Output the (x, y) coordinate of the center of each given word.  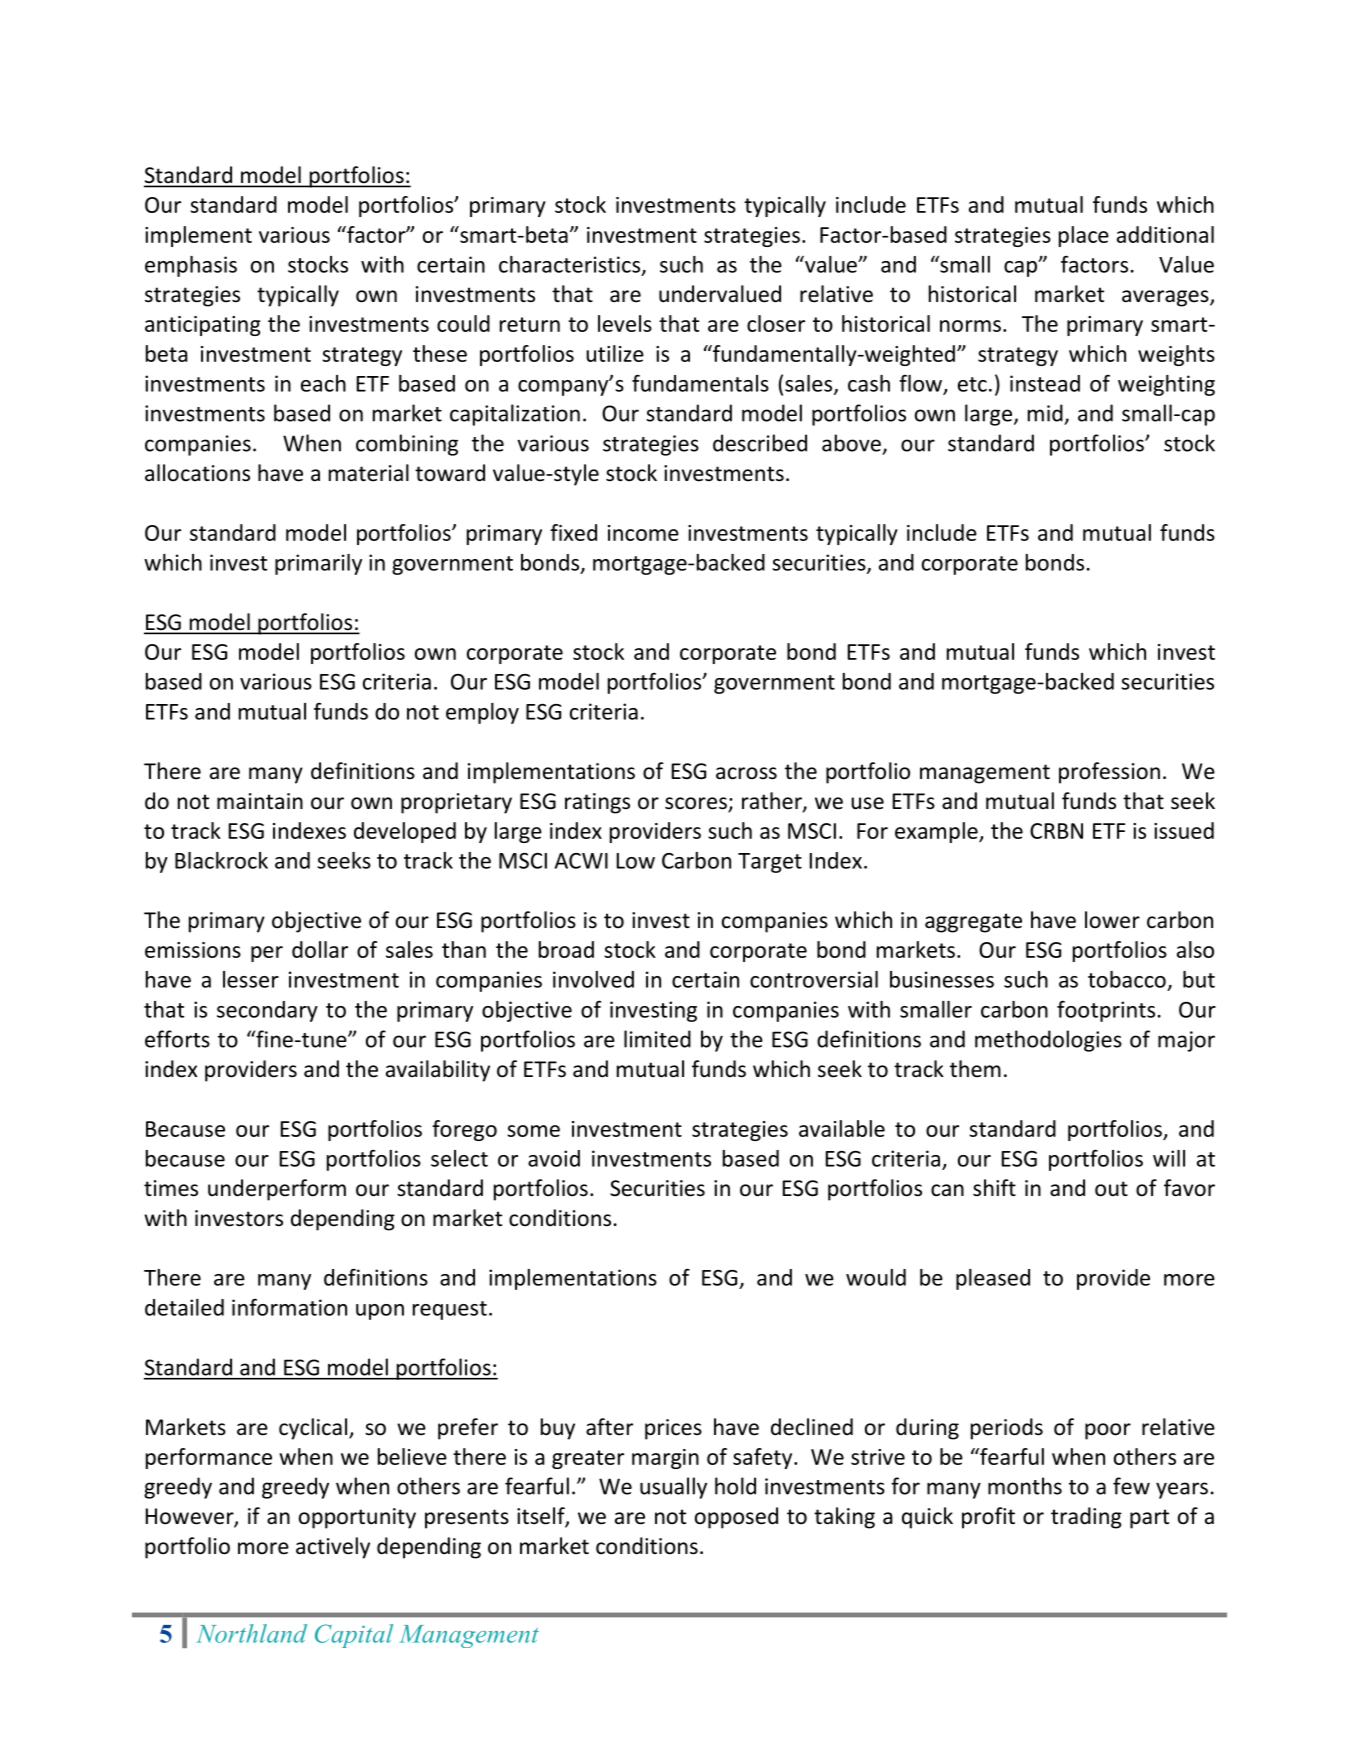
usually (673, 1488)
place (1084, 236)
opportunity (357, 1518)
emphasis (191, 266)
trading (1086, 1518)
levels (625, 323)
